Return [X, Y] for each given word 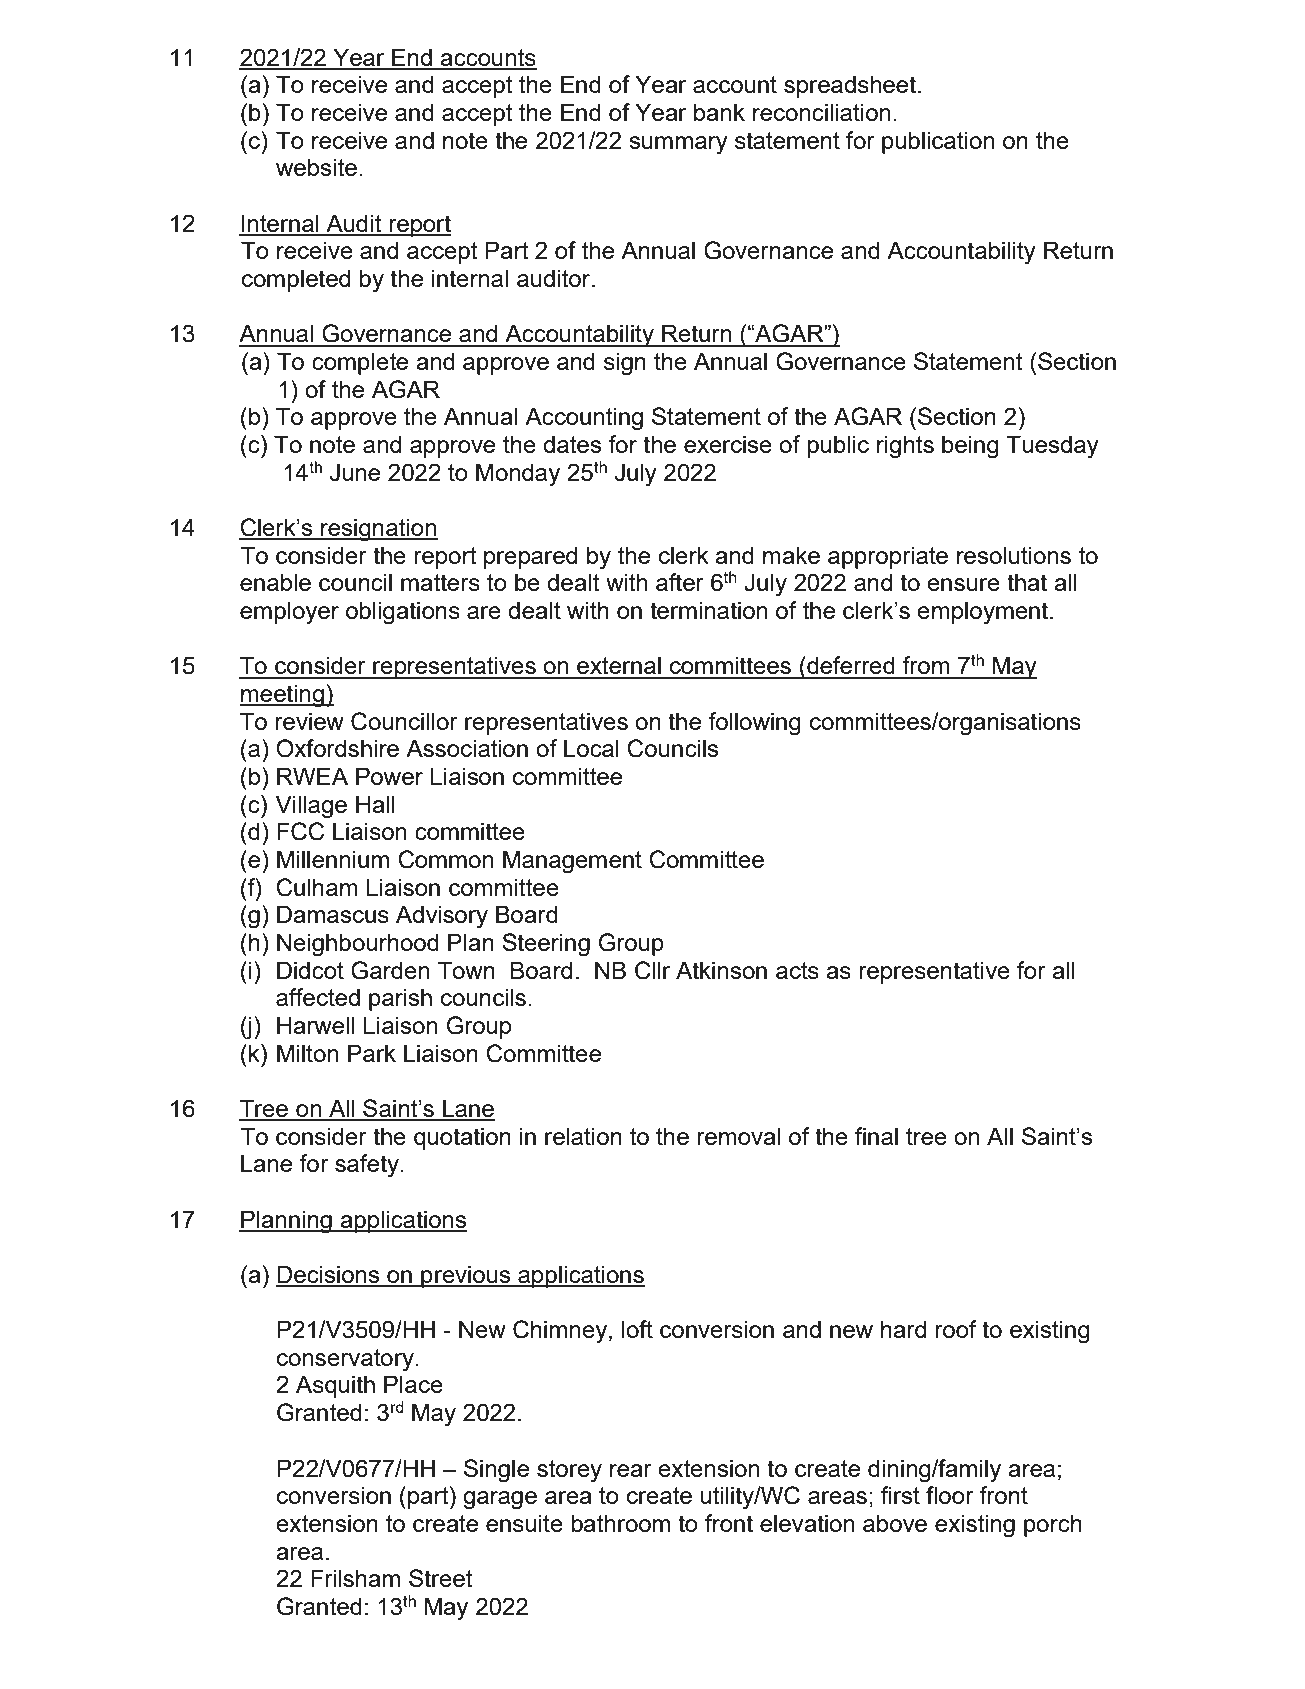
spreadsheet [851, 86]
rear [631, 1470]
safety [368, 1166]
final [876, 1136]
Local [591, 748]
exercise [728, 444]
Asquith [335, 1386]
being [970, 447]
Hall [375, 804]
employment [984, 613]
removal [739, 1136]
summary [678, 145]
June [355, 472]
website [316, 167]
